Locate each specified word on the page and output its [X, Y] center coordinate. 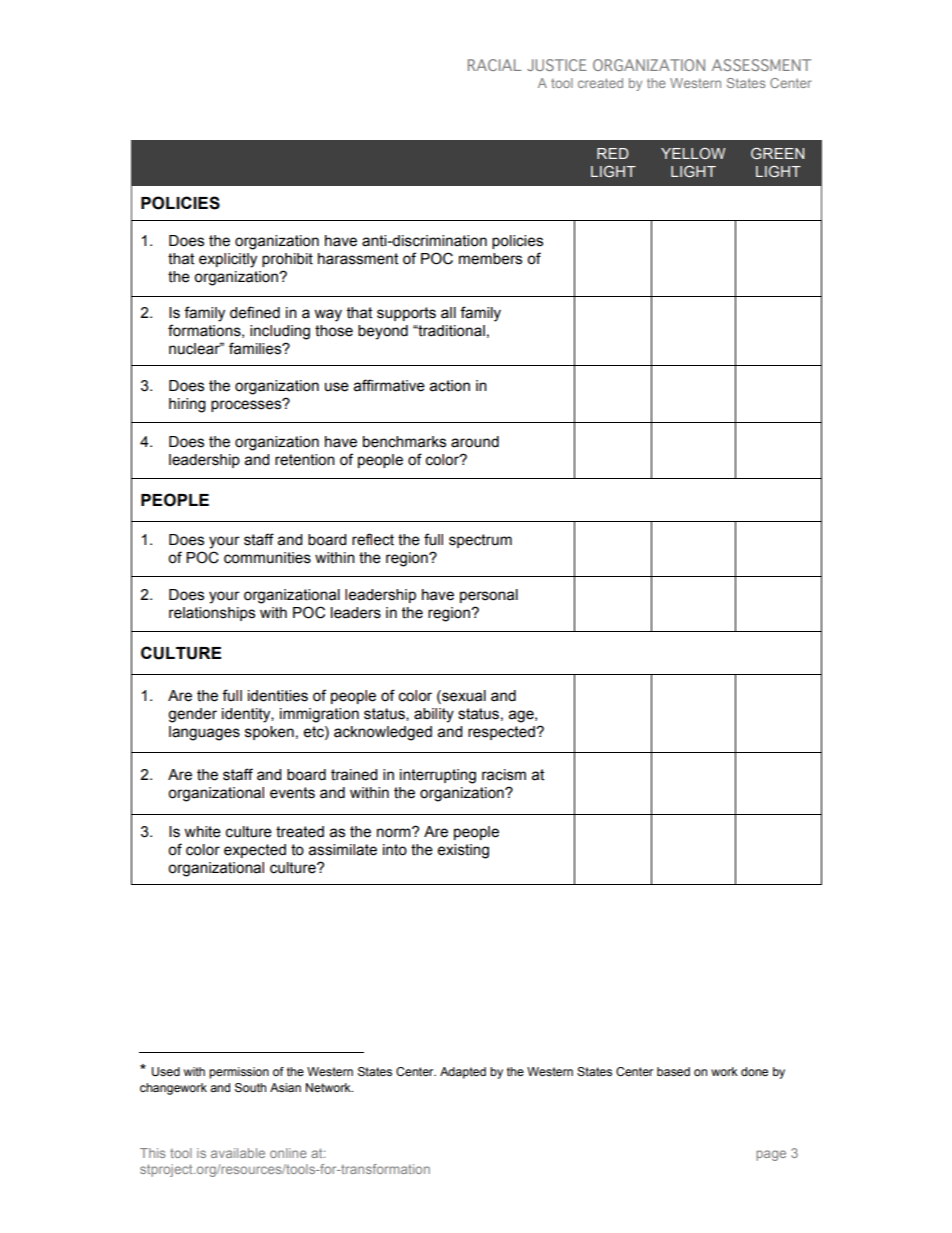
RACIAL [495, 65]
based [673, 1071]
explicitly [228, 260]
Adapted [463, 1073]
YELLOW [693, 153]
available [238, 1153]
